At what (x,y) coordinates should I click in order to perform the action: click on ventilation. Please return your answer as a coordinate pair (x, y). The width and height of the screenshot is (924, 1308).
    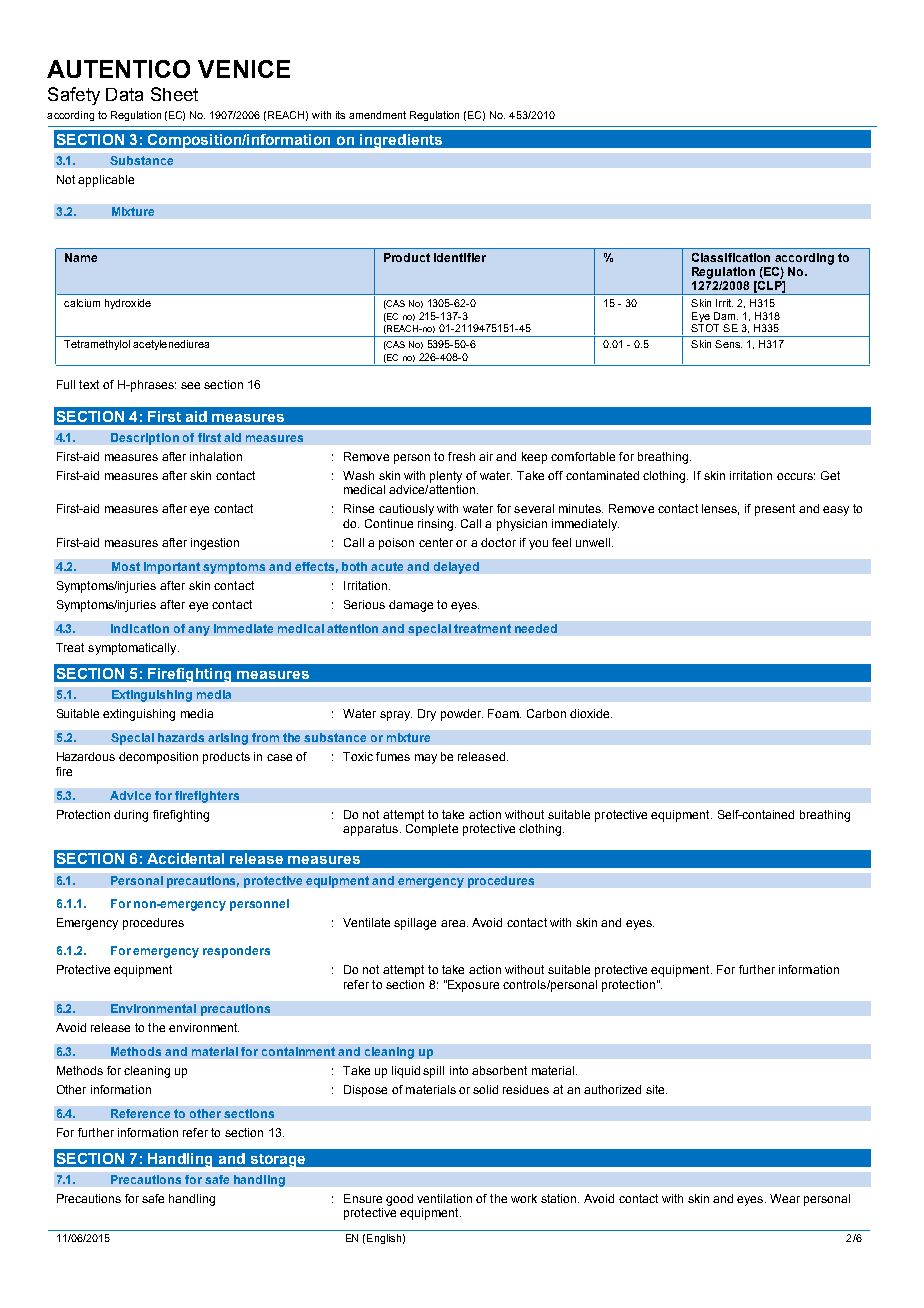
    Looking at the image, I should click on (444, 1198).
